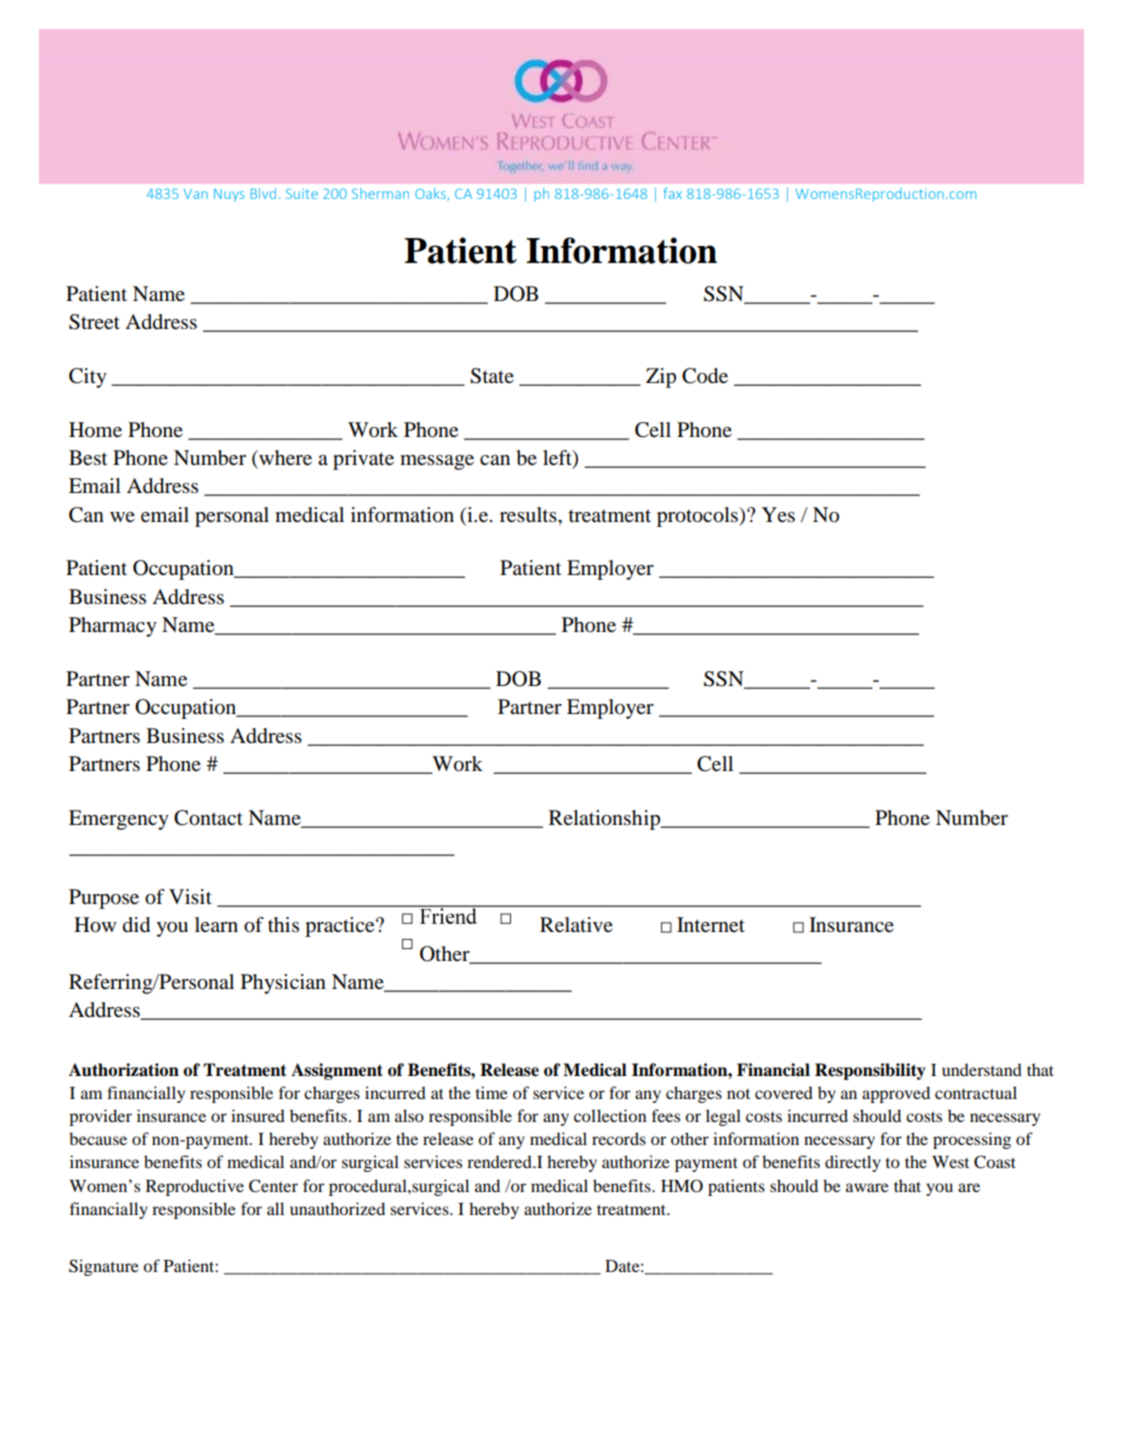 The image size is (1124, 1454). I want to click on Internet, so click(711, 925).
